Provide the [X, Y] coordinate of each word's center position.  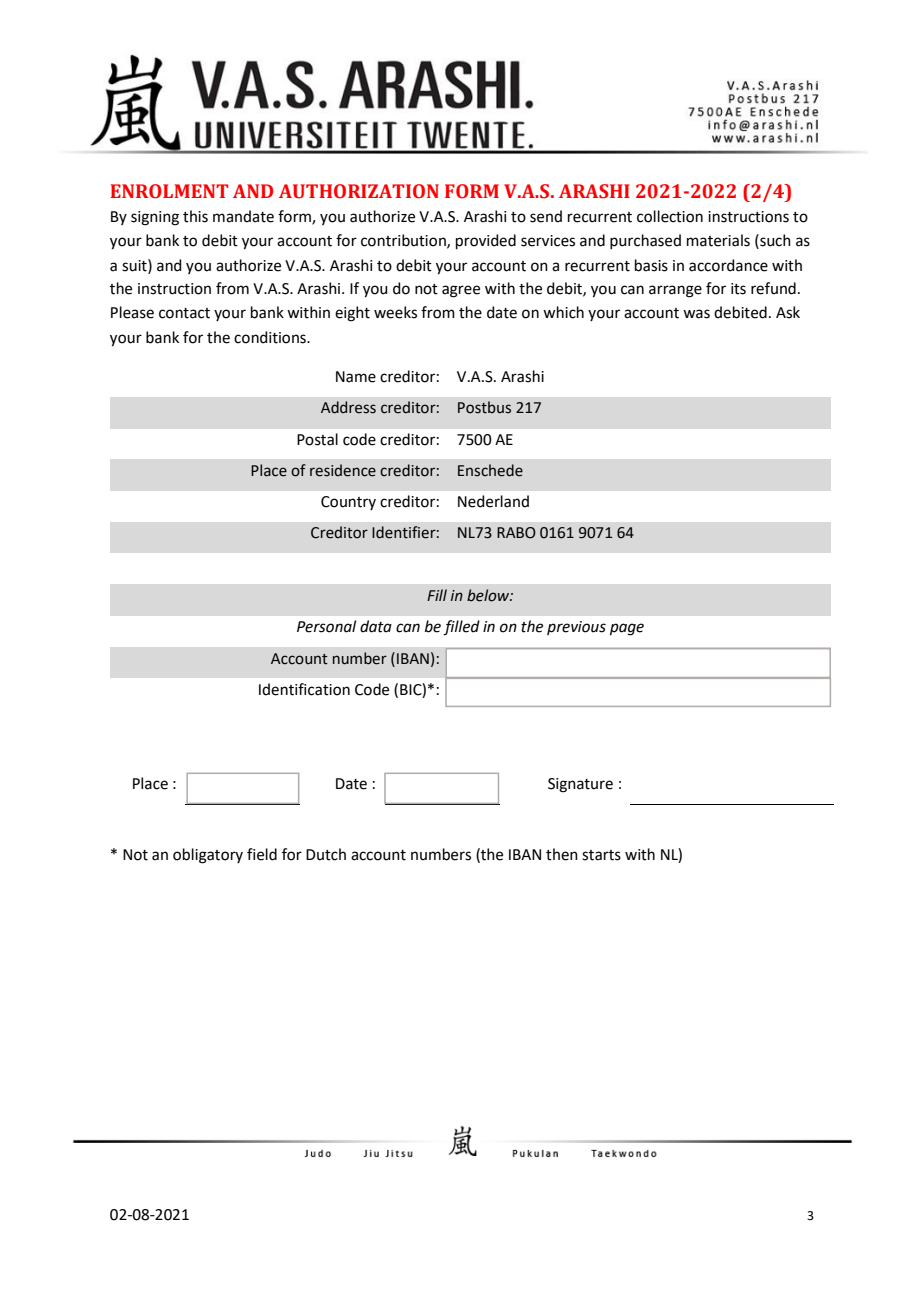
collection [670, 216]
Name [356, 377]
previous [576, 628]
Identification [304, 689]
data [376, 626]
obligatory [208, 856]
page [627, 629]
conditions [271, 337]
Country [348, 503]
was [696, 314]
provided [486, 241]
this [195, 216]
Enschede [490, 470]
